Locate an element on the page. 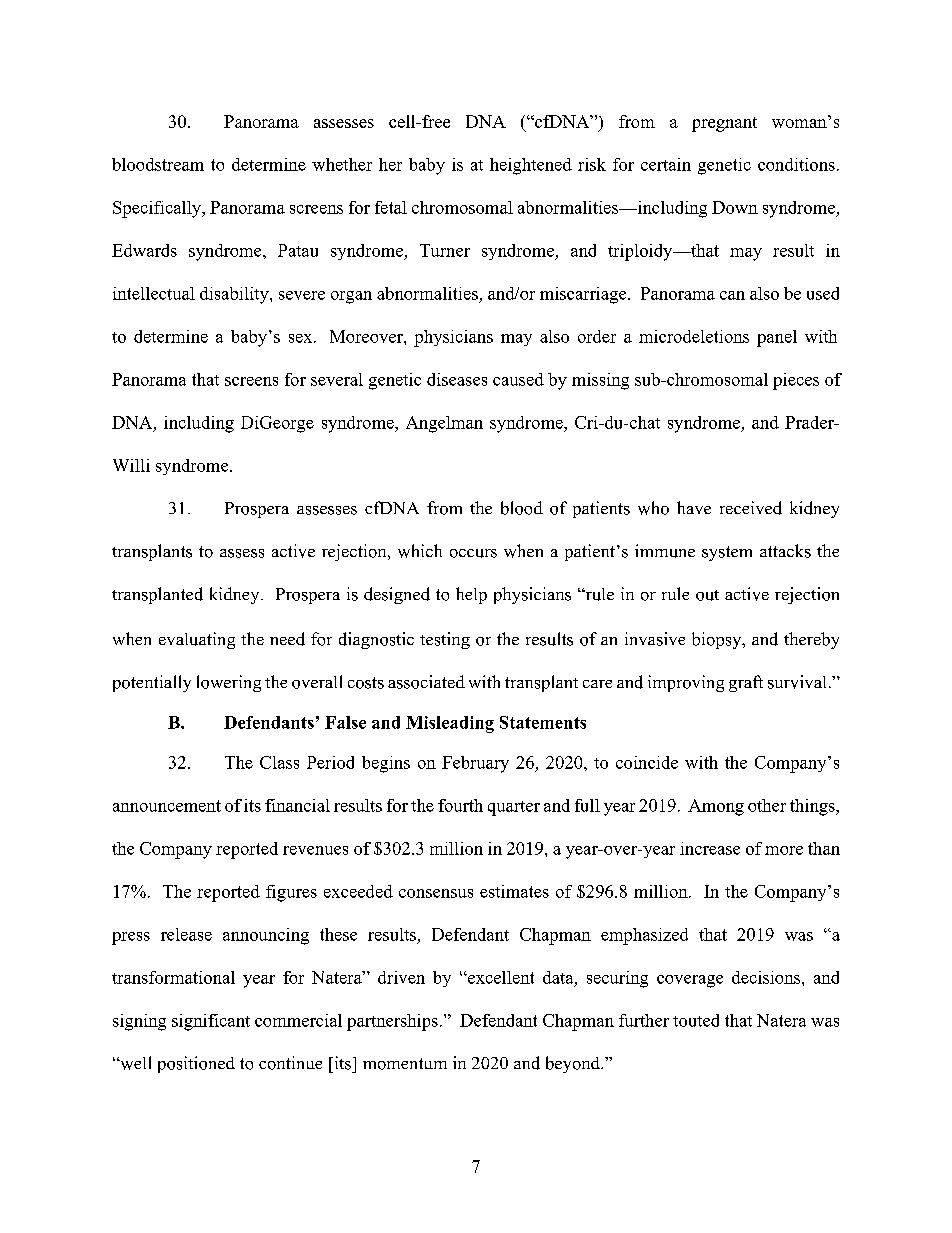  announcement is located at coordinates (167, 806).
